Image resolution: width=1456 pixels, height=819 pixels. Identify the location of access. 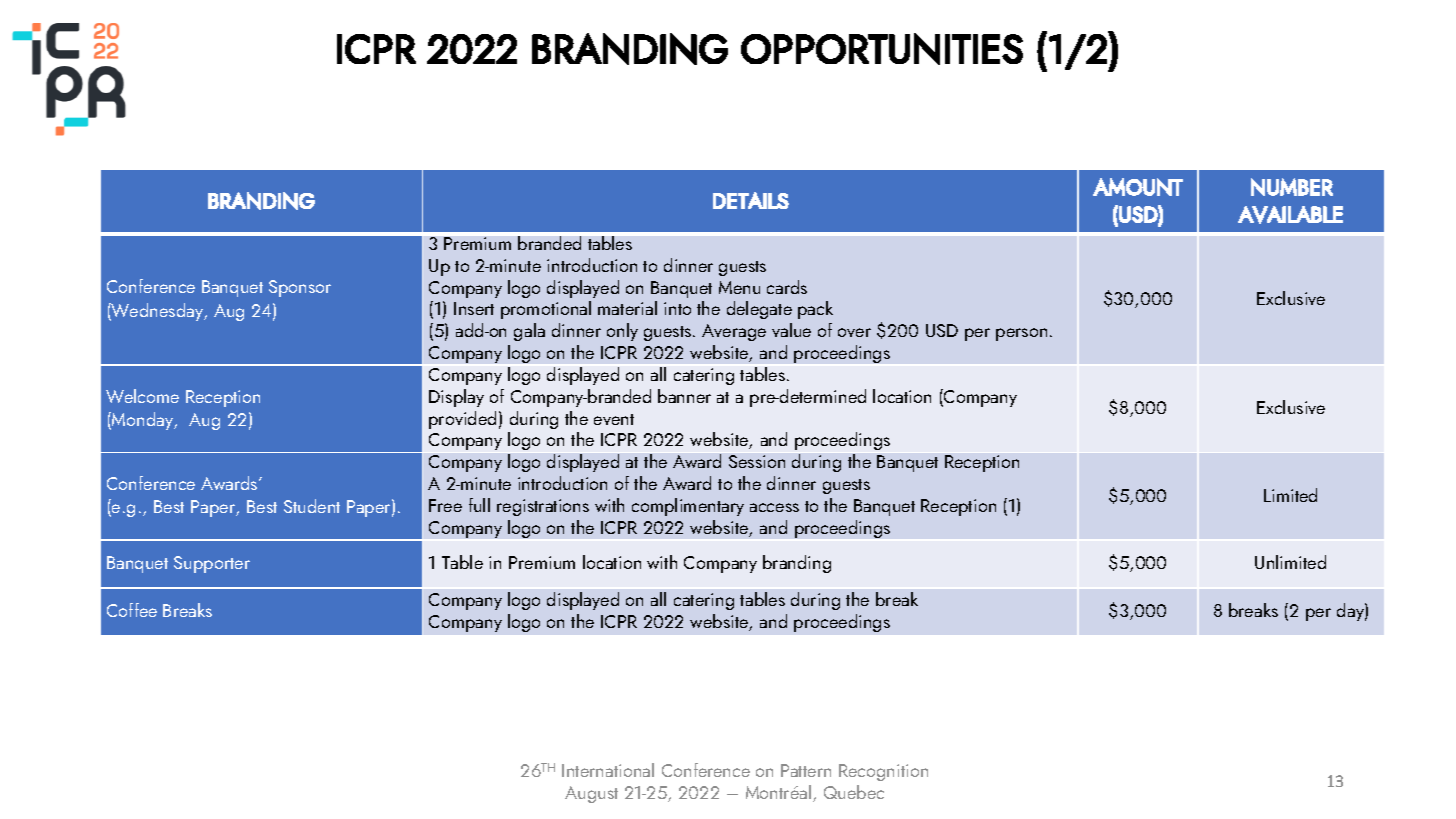
(774, 507).
